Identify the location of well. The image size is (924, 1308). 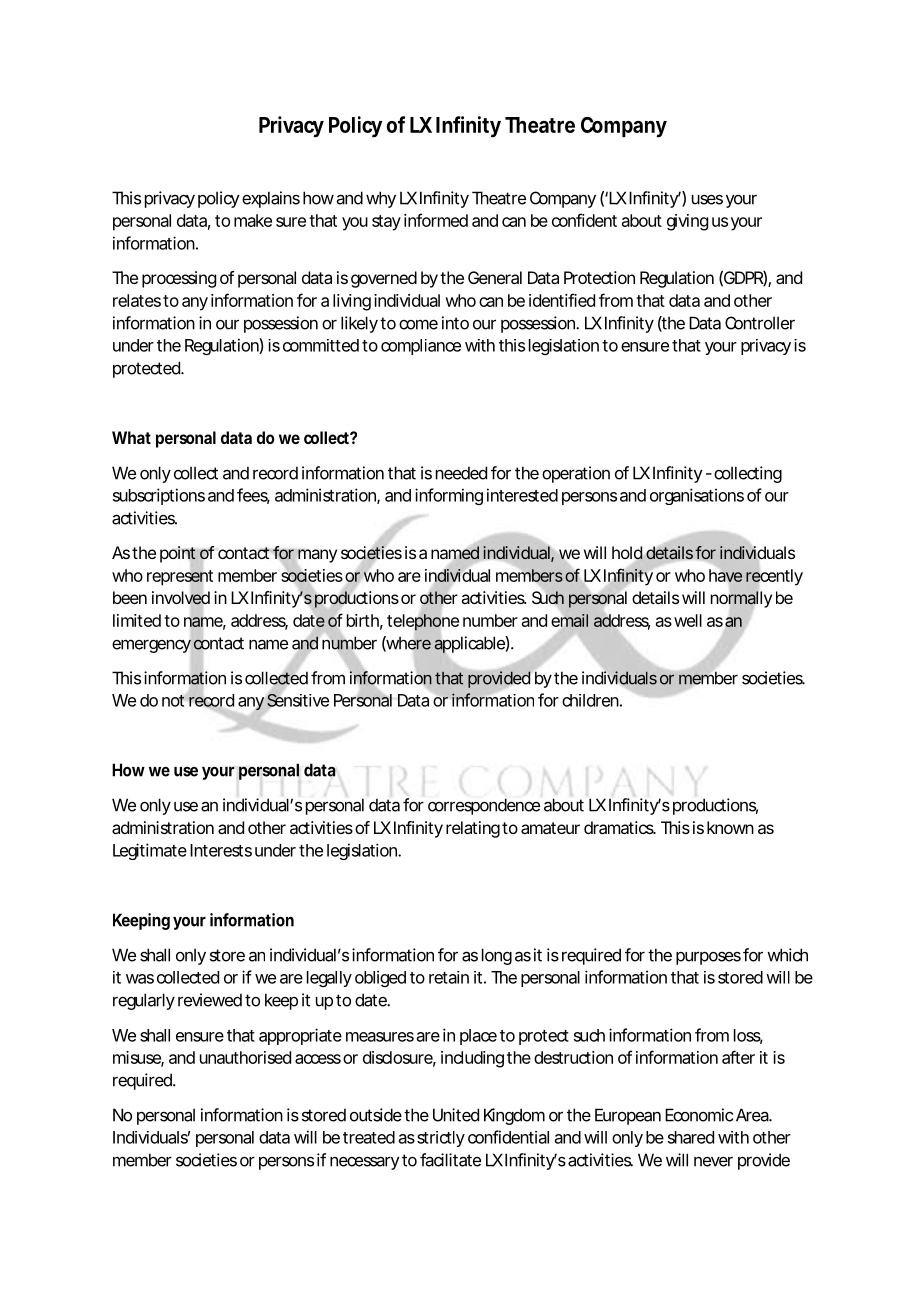
(688, 620).
